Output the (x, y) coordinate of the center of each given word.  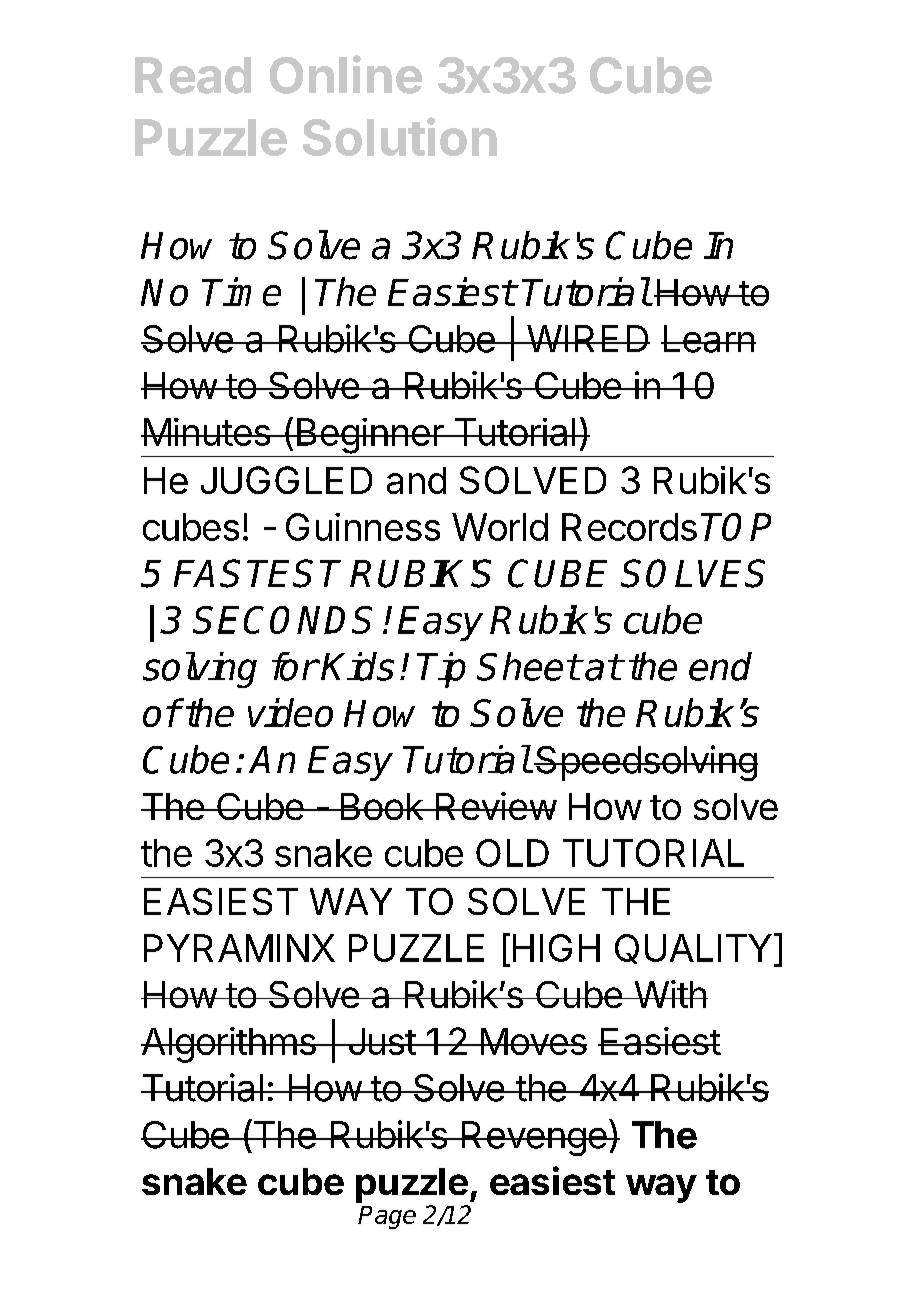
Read (193, 75)
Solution (400, 136)
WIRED (587, 338)
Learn (708, 339)
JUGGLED (286, 480)
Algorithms (229, 1045)
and (416, 480)
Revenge (534, 1138)
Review (495, 806)
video (290, 712)
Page (387, 1217)
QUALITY (693, 949)
